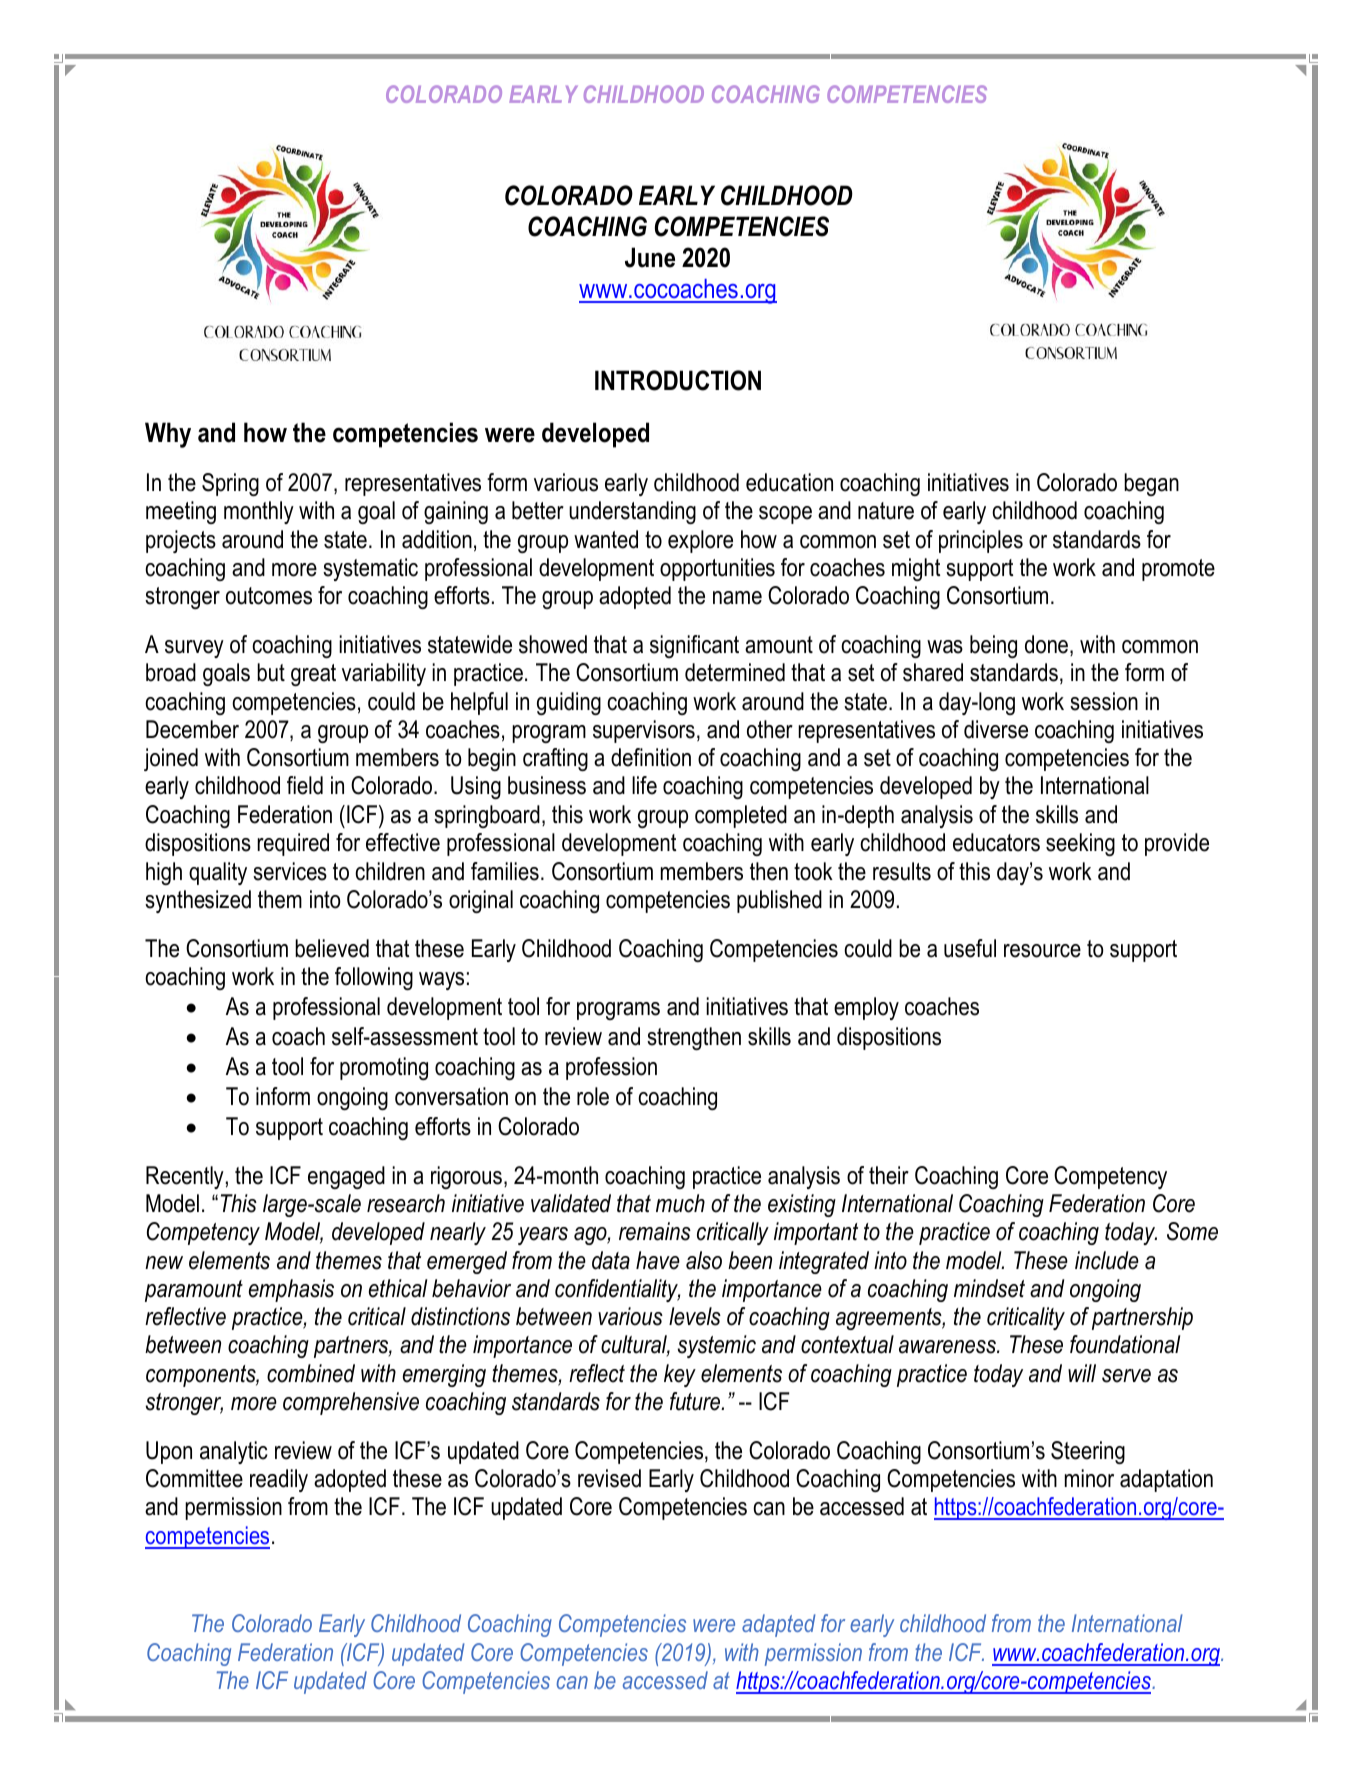 The width and height of the screenshot is (1371, 1775). What do you see at coordinates (1151, 484) in the screenshot?
I see `began` at bounding box center [1151, 484].
